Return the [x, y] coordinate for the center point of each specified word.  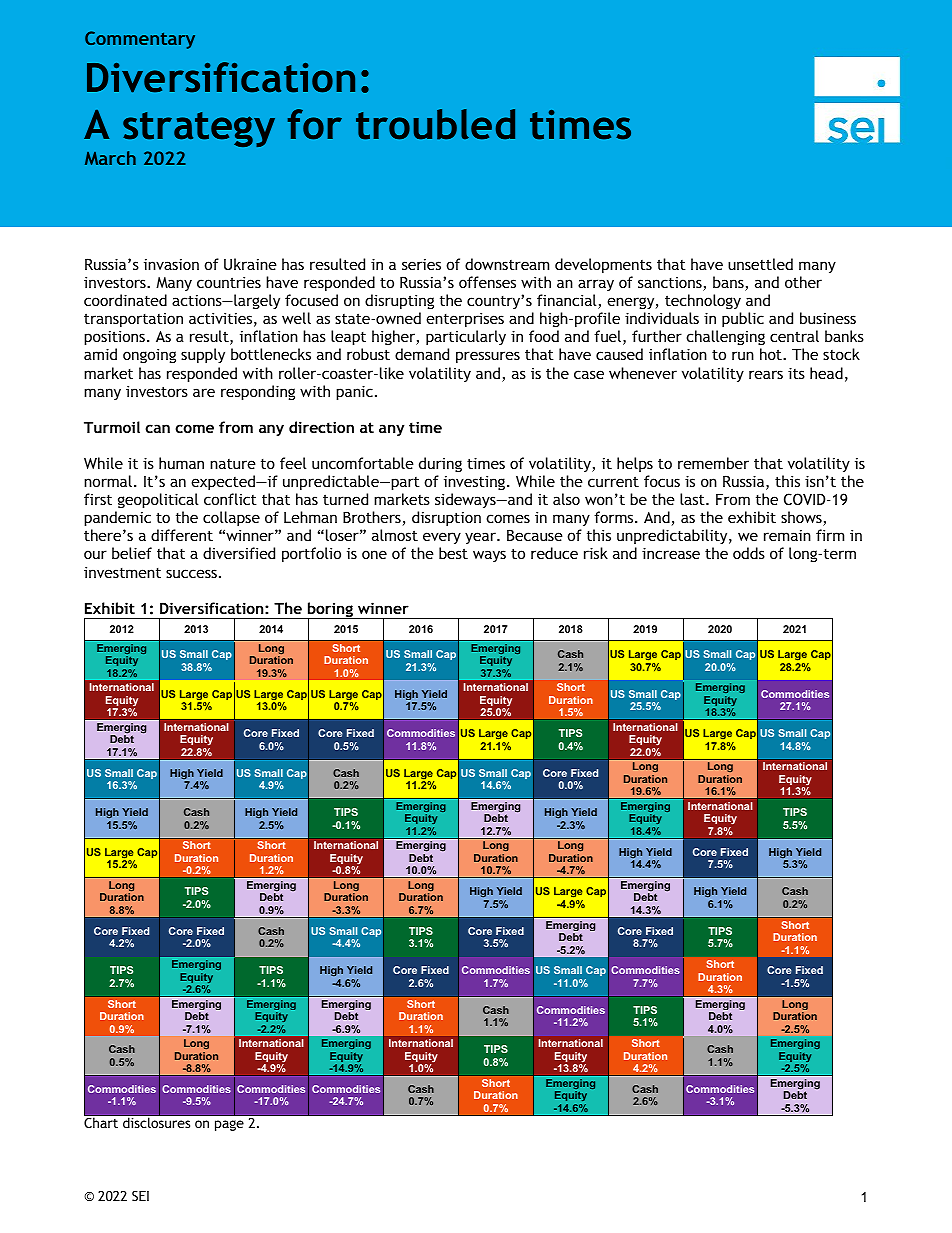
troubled [435, 124]
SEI [140, 1196]
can [157, 428]
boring [330, 611]
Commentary [140, 40]
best [453, 553]
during [440, 464]
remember [713, 463]
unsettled [760, 264]
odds [749, 553]
